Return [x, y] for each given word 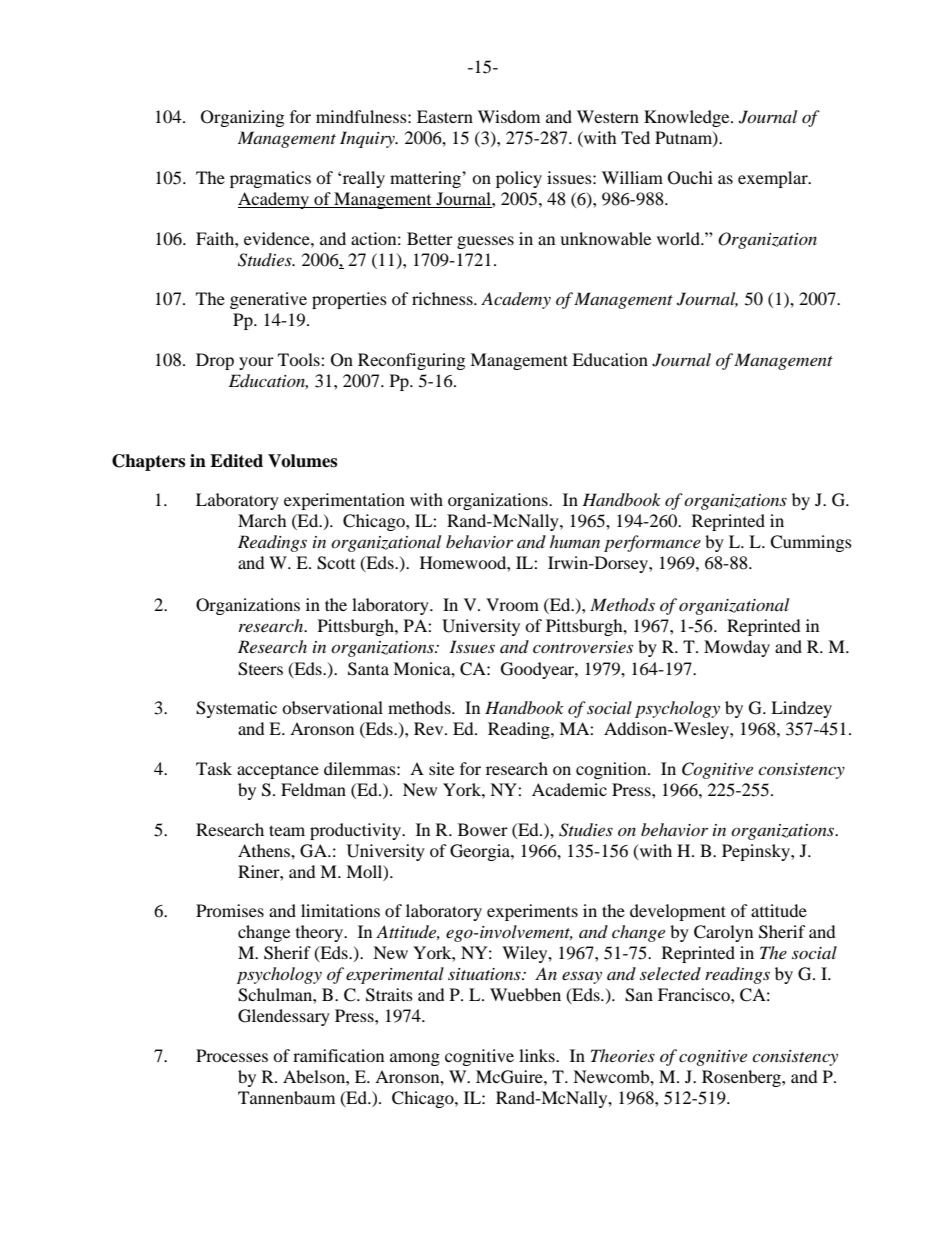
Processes [232, 1055]
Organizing [242, 118]
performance [652, 543]
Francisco [695, 994]
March [262, 520]
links [538, 1055]
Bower [483, 829]
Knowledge [688, 118]
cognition [612, 770]
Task [214, 768]
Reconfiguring [411, 361]
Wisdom [509, 116]
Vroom [512, 604]
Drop [215, 361]
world [679, 238]
